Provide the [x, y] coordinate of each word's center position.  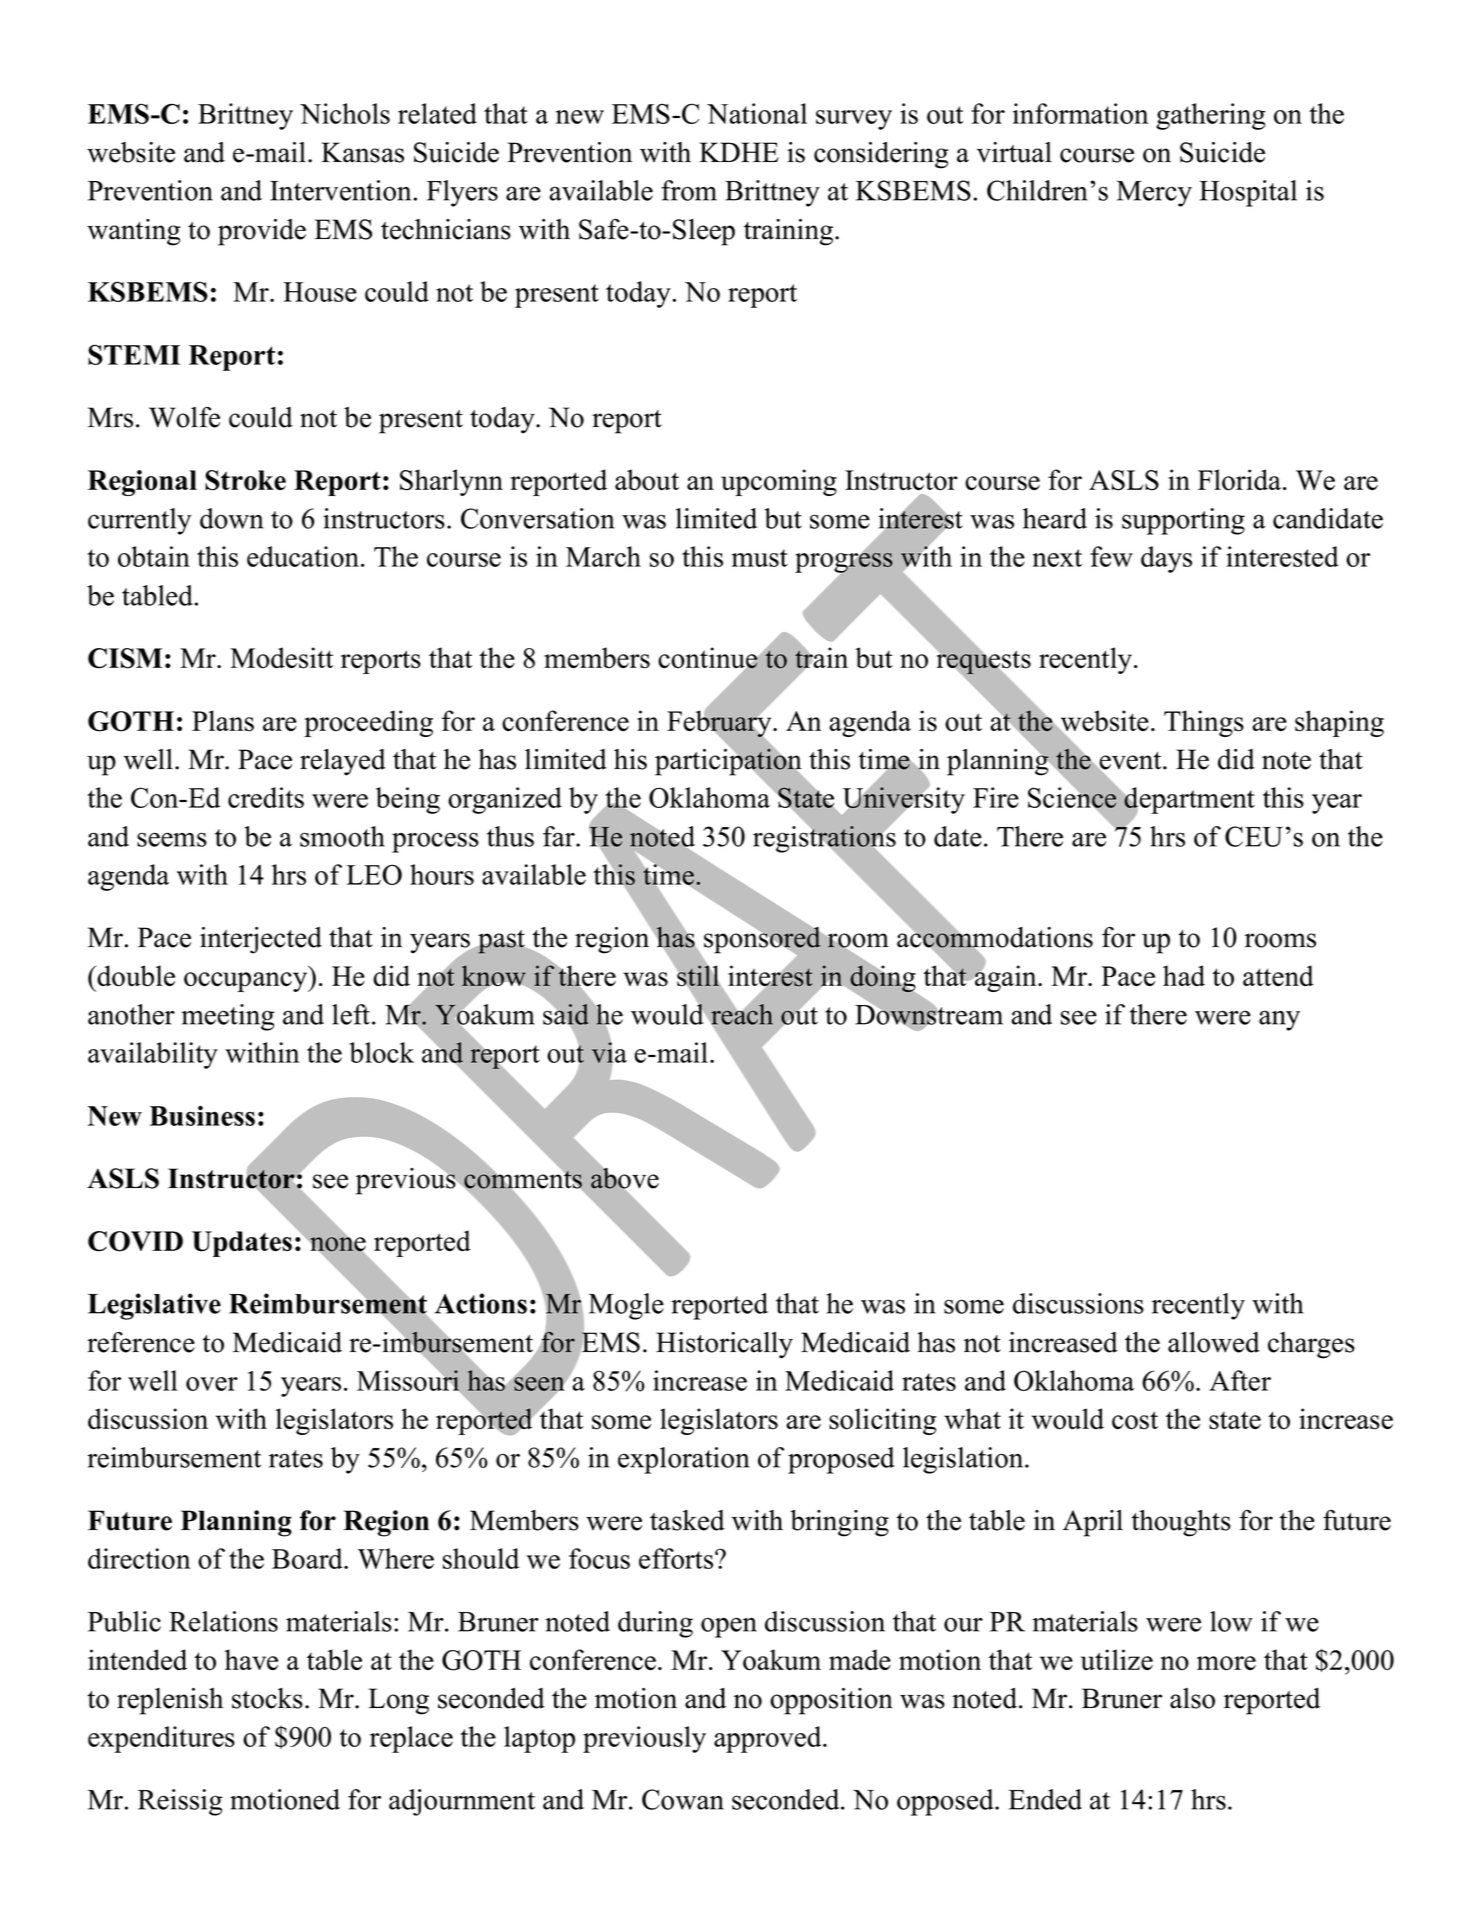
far [560, 836]
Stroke [245, 480]
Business [202, 1116]
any [1279, 1020]
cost [1135, 1420]
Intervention [340, 190]
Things [1204, 723]
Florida [1241, 480]
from [689, 190]
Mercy [1154, 194]
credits [266, 797]
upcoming [779, 482]
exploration [684, 1460]
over [212, 1384]
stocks [267, 1698]
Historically [724, 1345]
